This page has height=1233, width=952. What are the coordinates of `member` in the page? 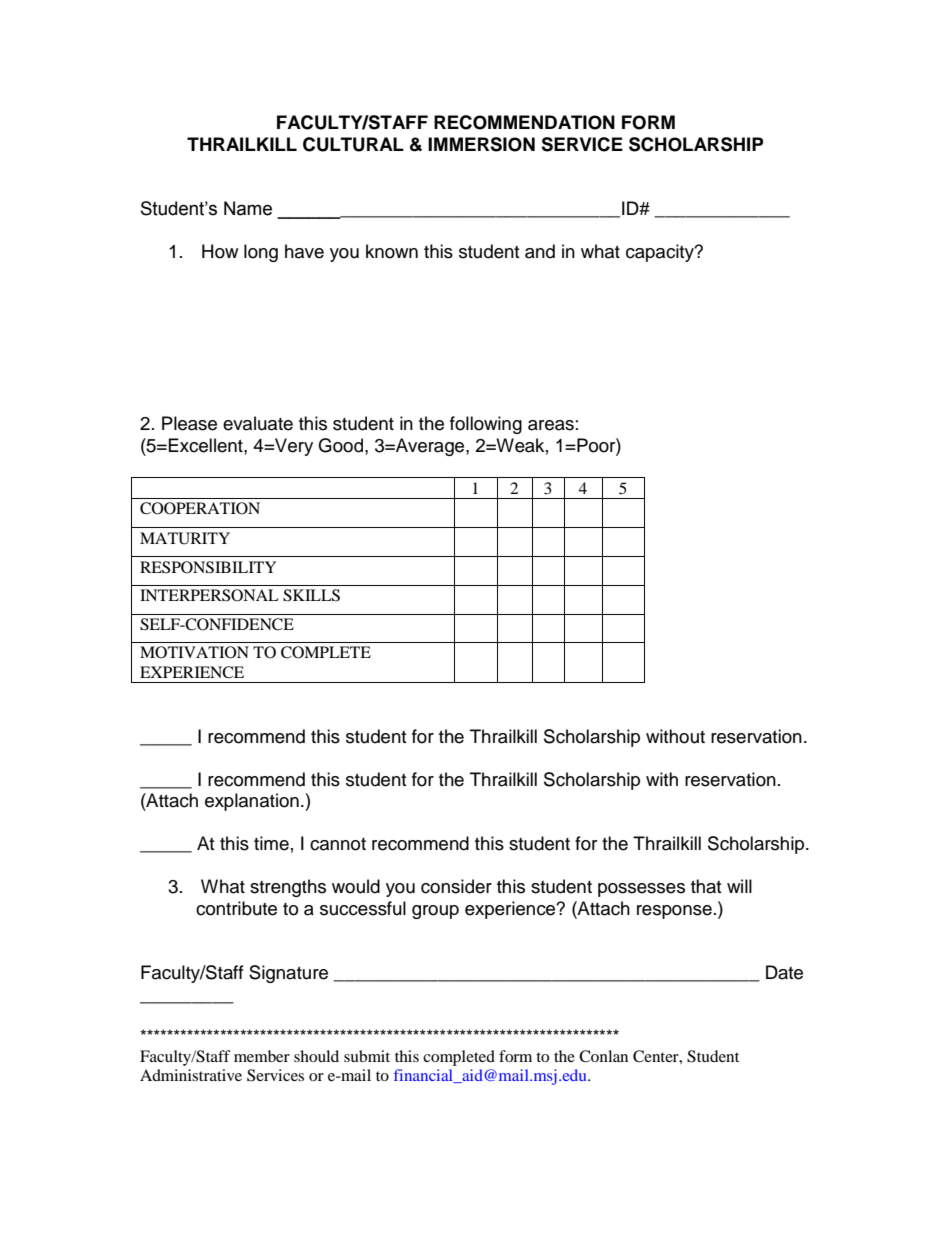 It's located at (262, 1056).
